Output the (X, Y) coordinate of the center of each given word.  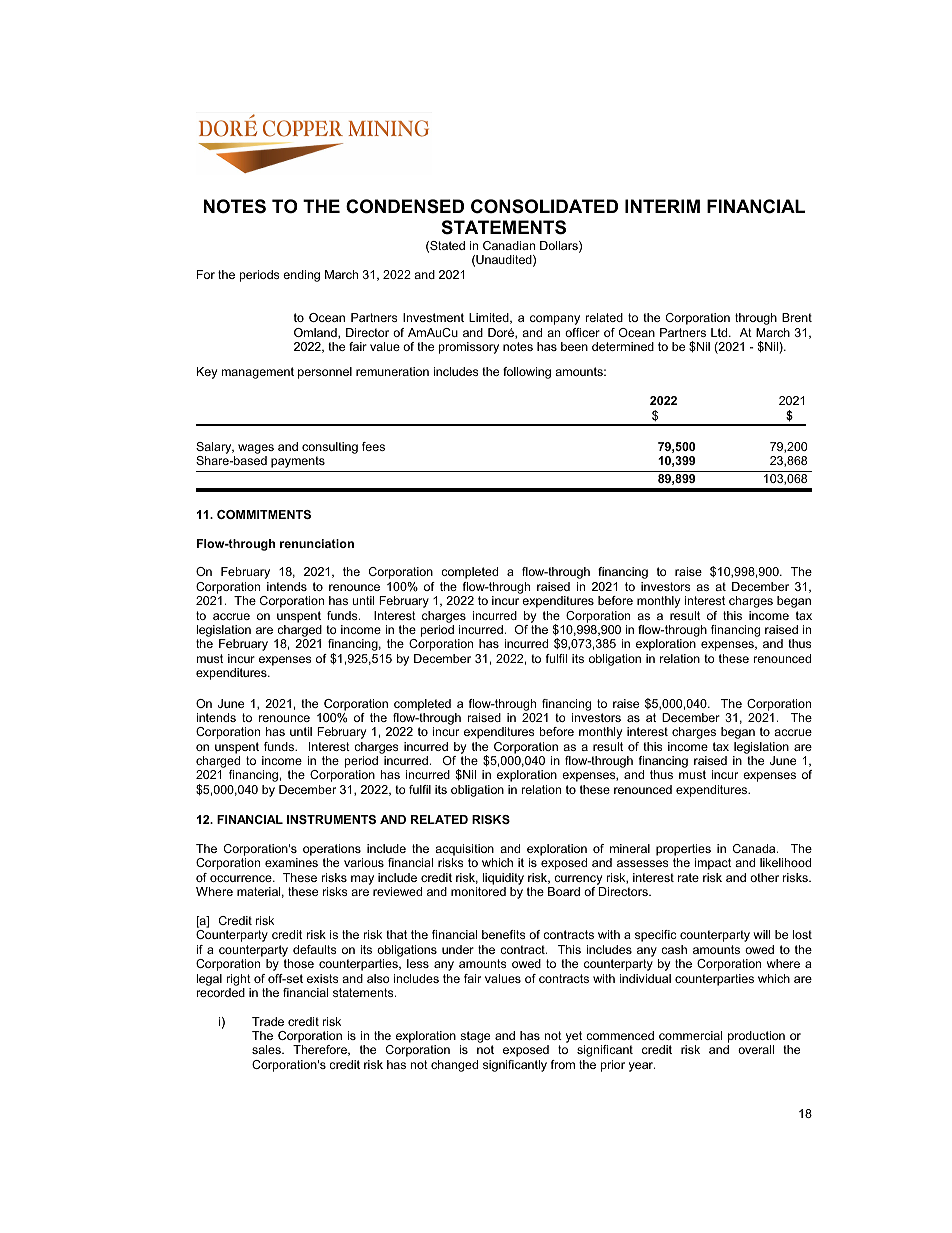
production (756, 1038)
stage (476, 1038)
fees (373, 446)
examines (291, 862)
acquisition (464, 851)
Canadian (509, 245)
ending (301, 276)
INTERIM (662, 206)
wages (256, 449)
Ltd (720, 332)
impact (713, 864)
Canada (755, 848)
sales (267, 1049)
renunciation (317, 543)
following (527, 373)
